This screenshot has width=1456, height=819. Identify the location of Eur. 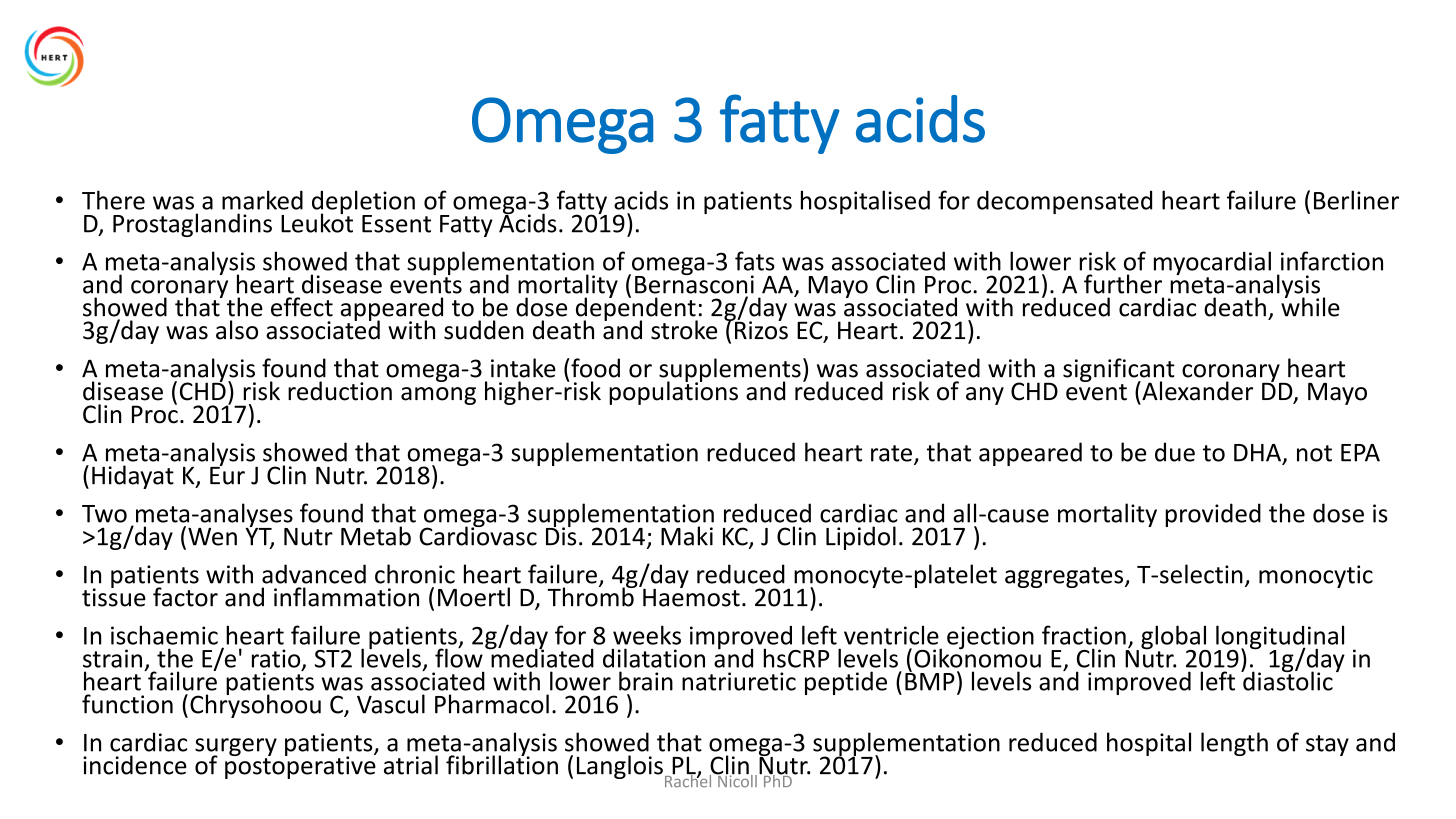
(227, 474).
